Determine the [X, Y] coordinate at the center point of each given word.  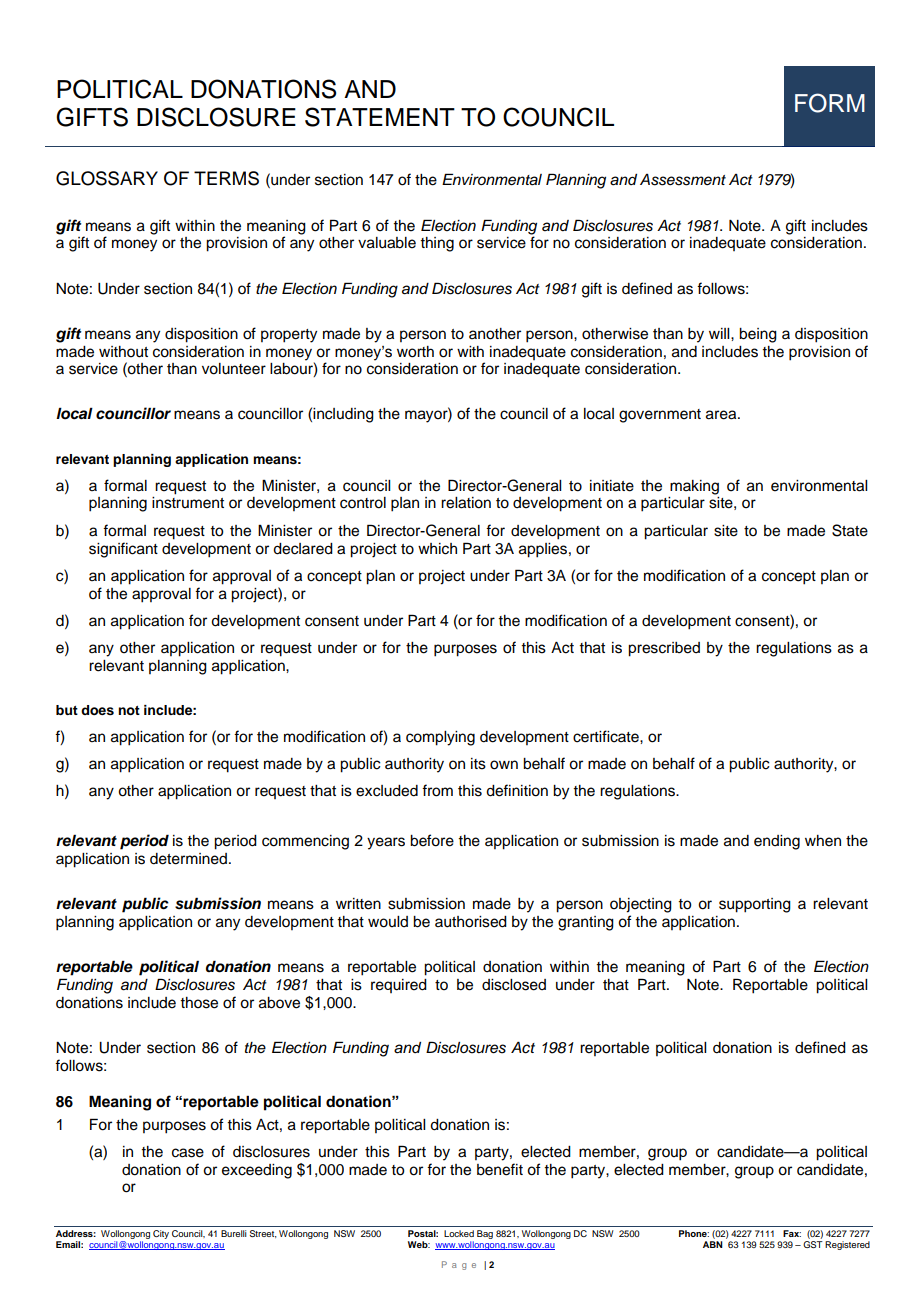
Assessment [683, 180]
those [199, 1003]
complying [440, 738]
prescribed [664, 649]
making [694, 487]
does [97, 710]
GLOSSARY [107, 178]
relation [466, 503]
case [188, 1153]
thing [437, 244]
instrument [188, 503]
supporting [755, 905]
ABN [713, 1244]
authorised [471, 922]
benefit [500, 1169]
